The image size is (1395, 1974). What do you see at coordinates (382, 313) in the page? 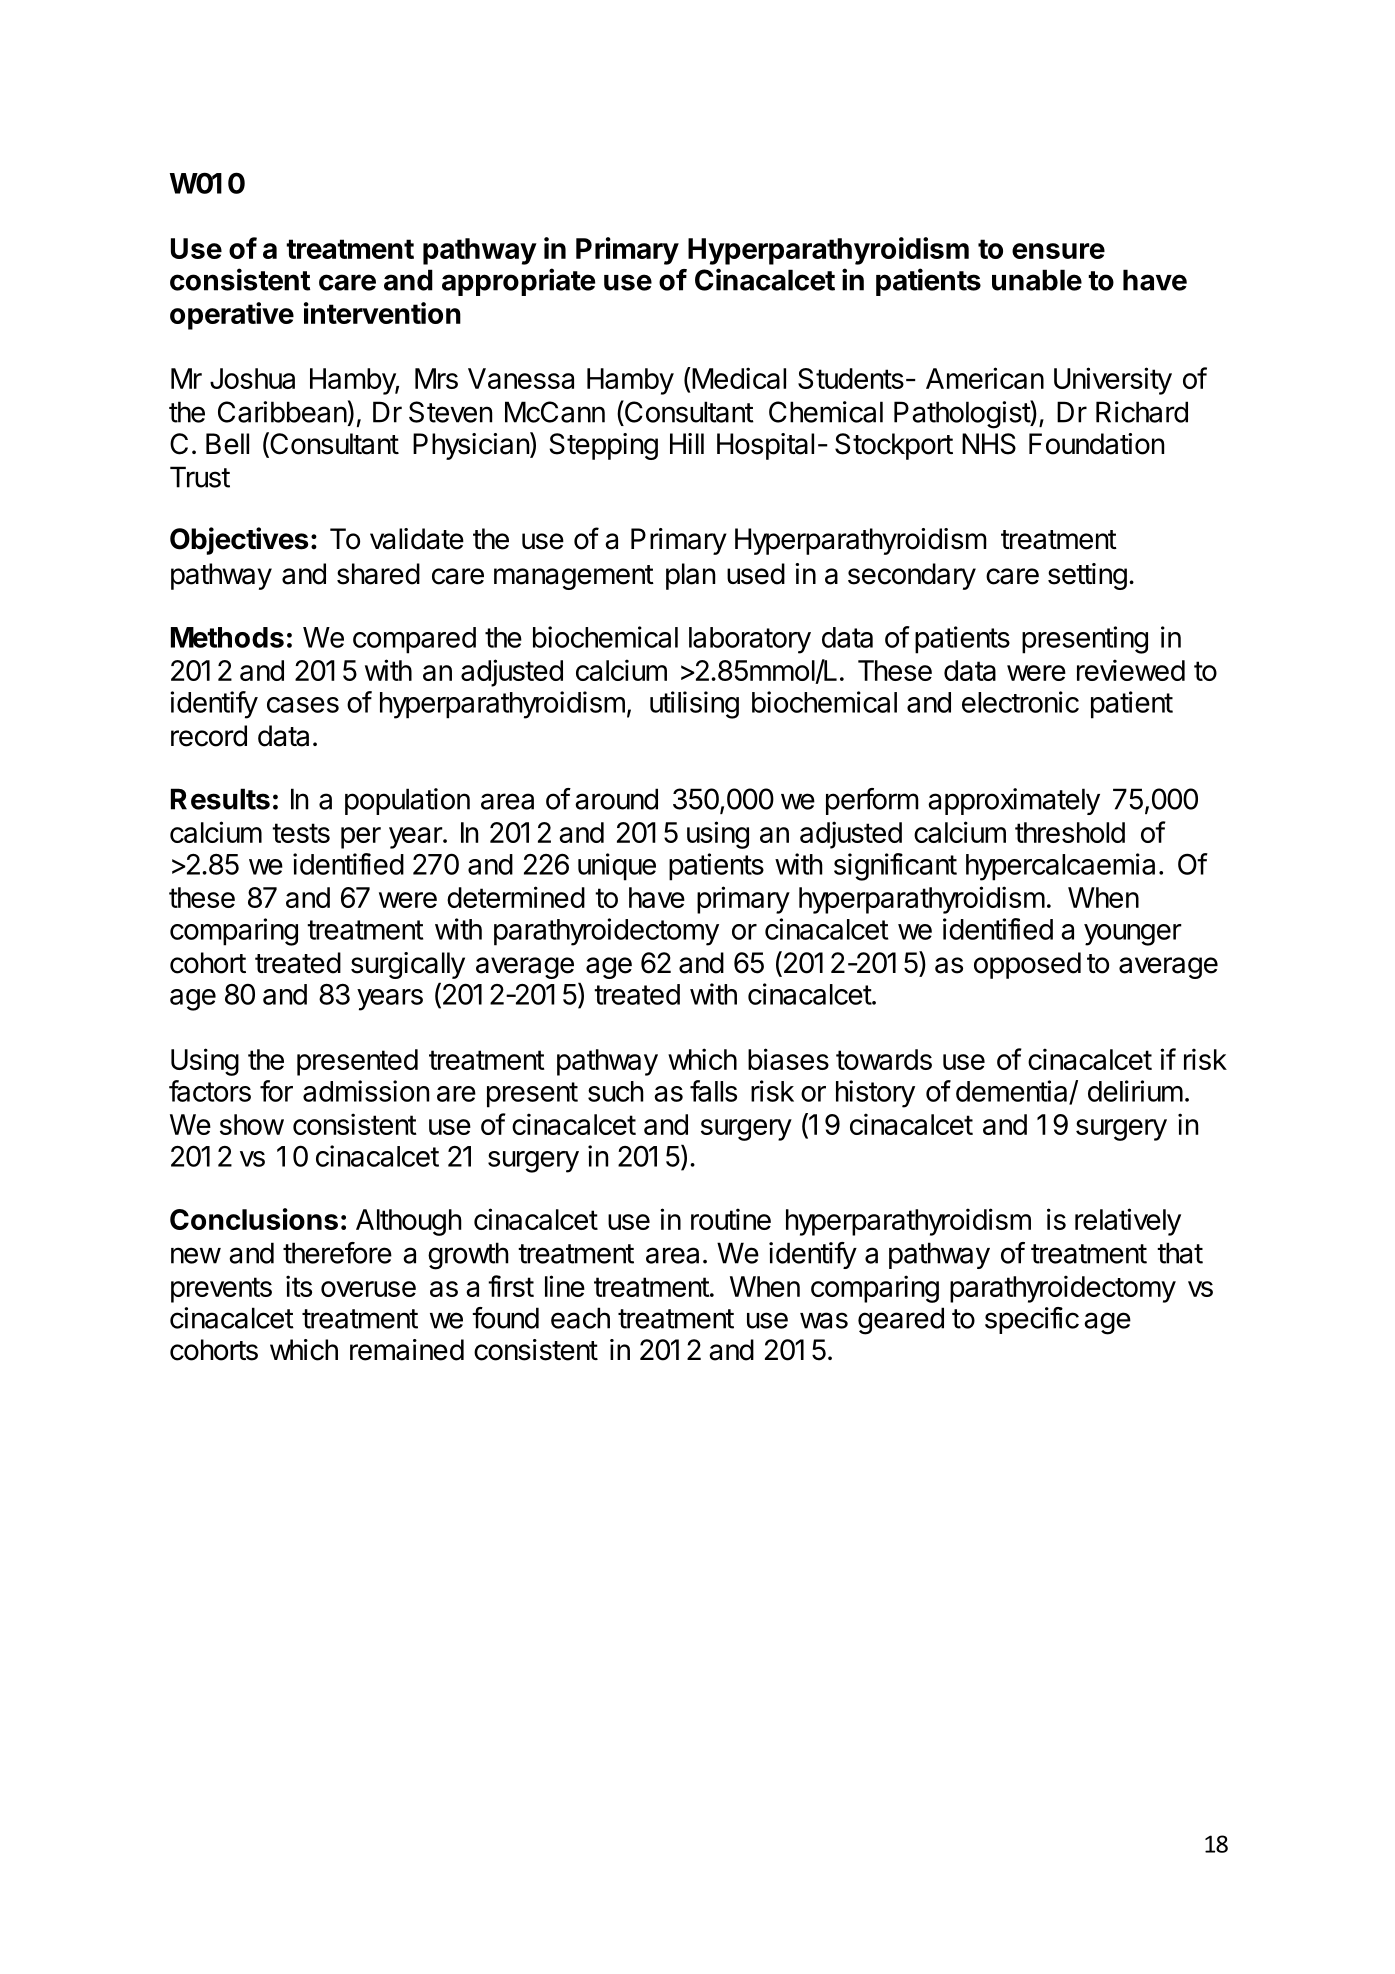
I see `intervention` at bounding box center [382, 313].
